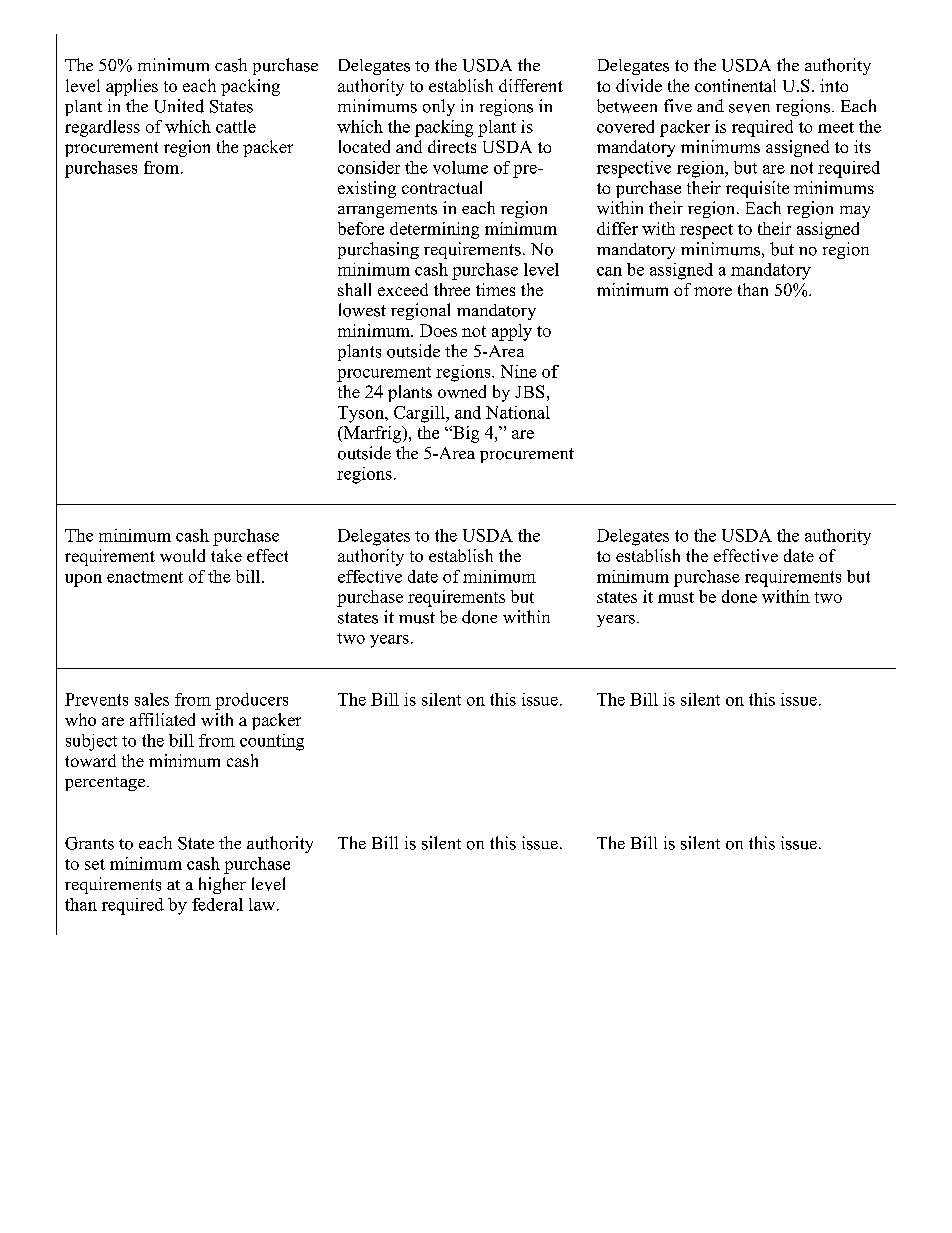 This screenshot has height=1233, width=952. What do you see at coordinates (518, 412) in the screenshot?
I see `National` at bounding box center [518, 412].
